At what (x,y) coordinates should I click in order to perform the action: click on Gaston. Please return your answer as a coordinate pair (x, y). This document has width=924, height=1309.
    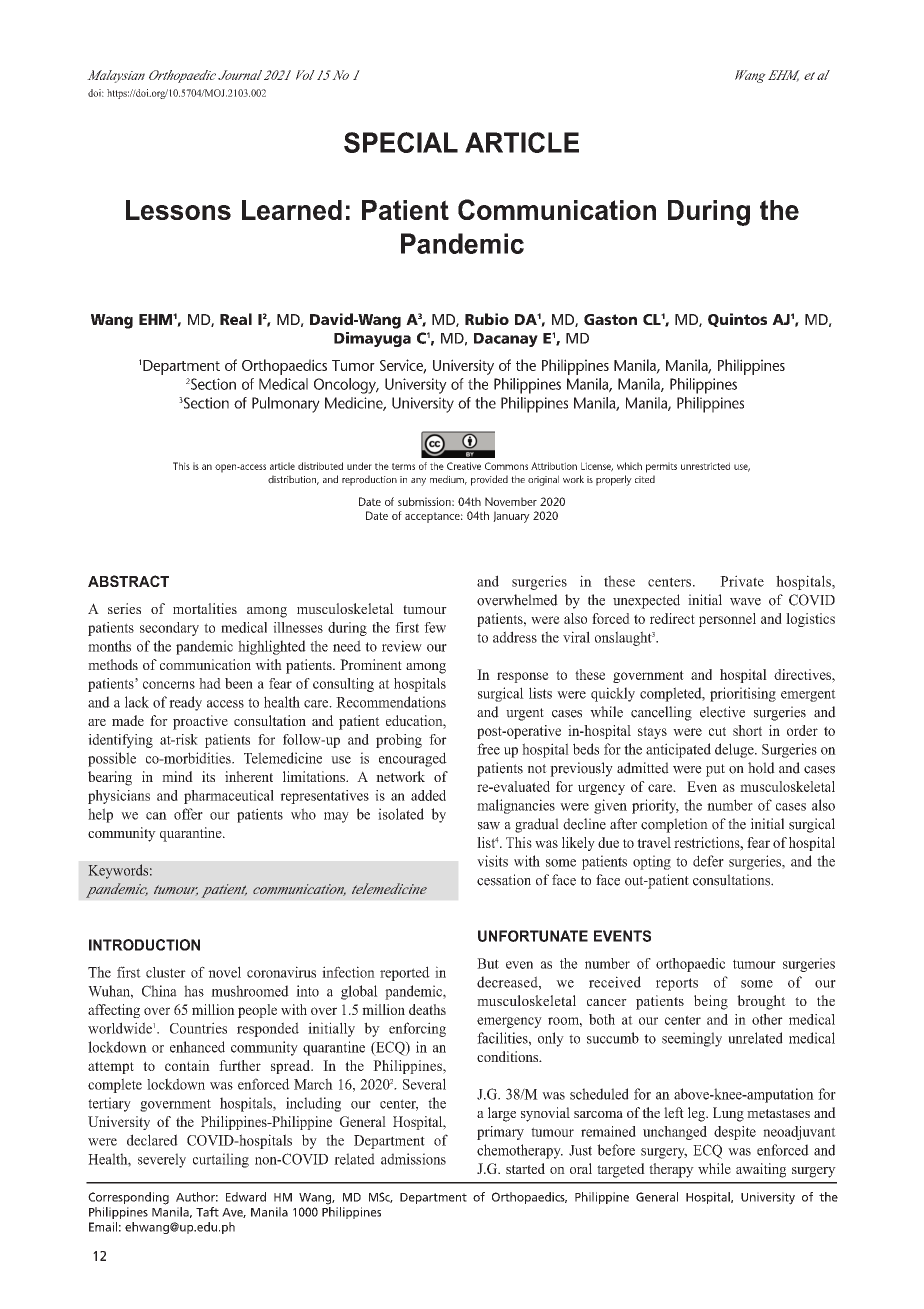
    Looking at the image, I should click on (610, 319).
